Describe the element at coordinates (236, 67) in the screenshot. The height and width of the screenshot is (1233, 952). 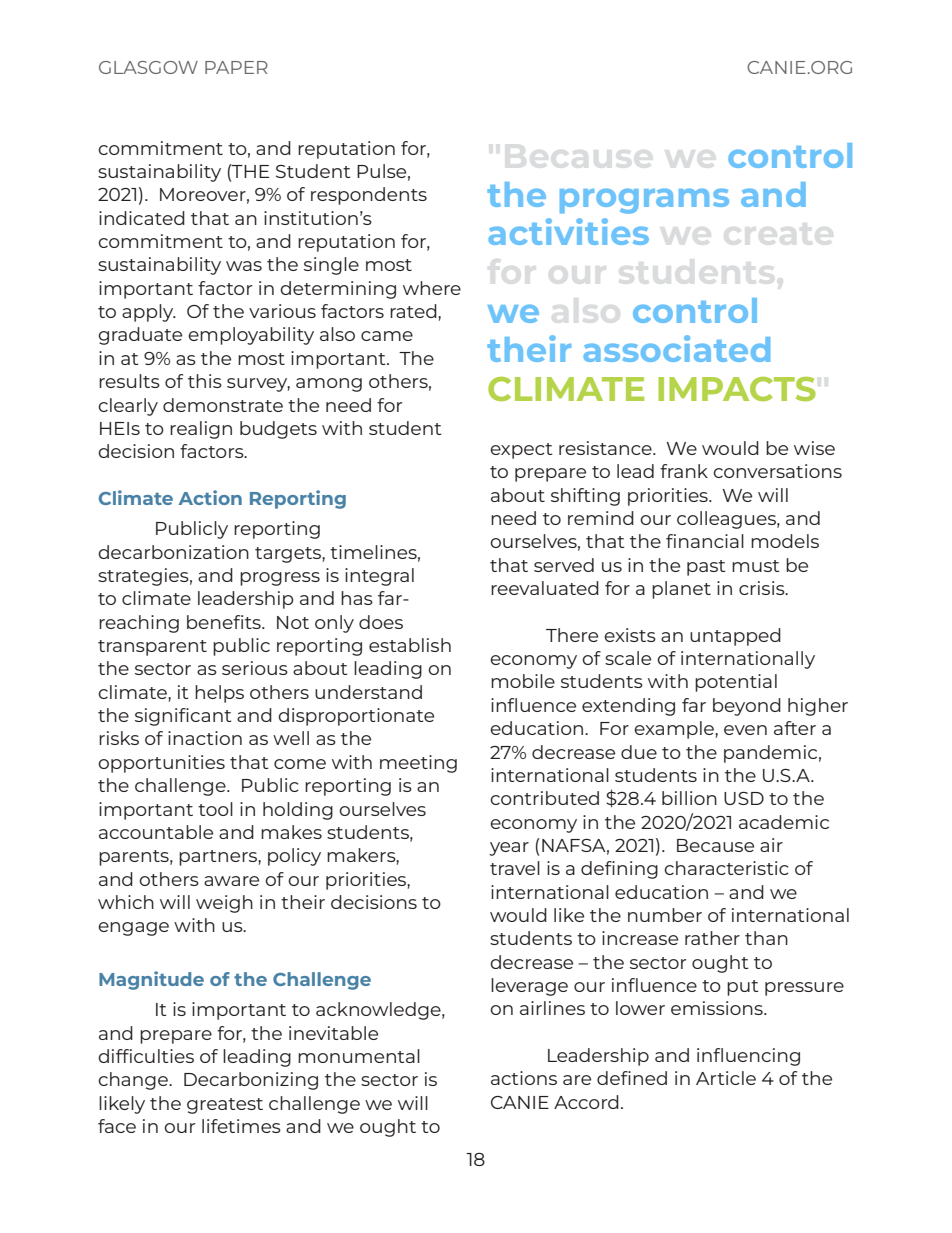
I see `PAPER` at that location.
